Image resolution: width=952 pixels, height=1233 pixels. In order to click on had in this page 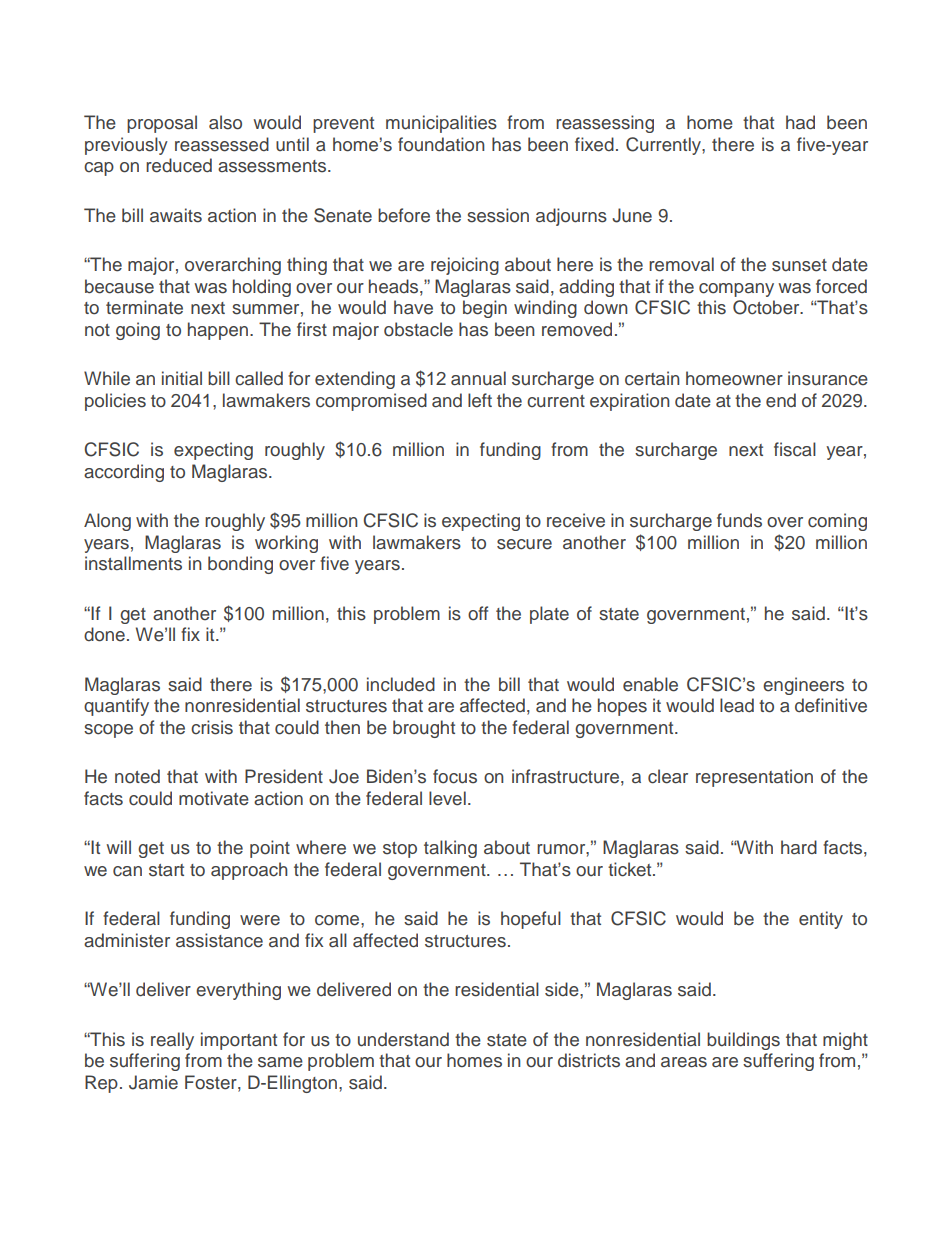, I will do `click(800, 122)`.
